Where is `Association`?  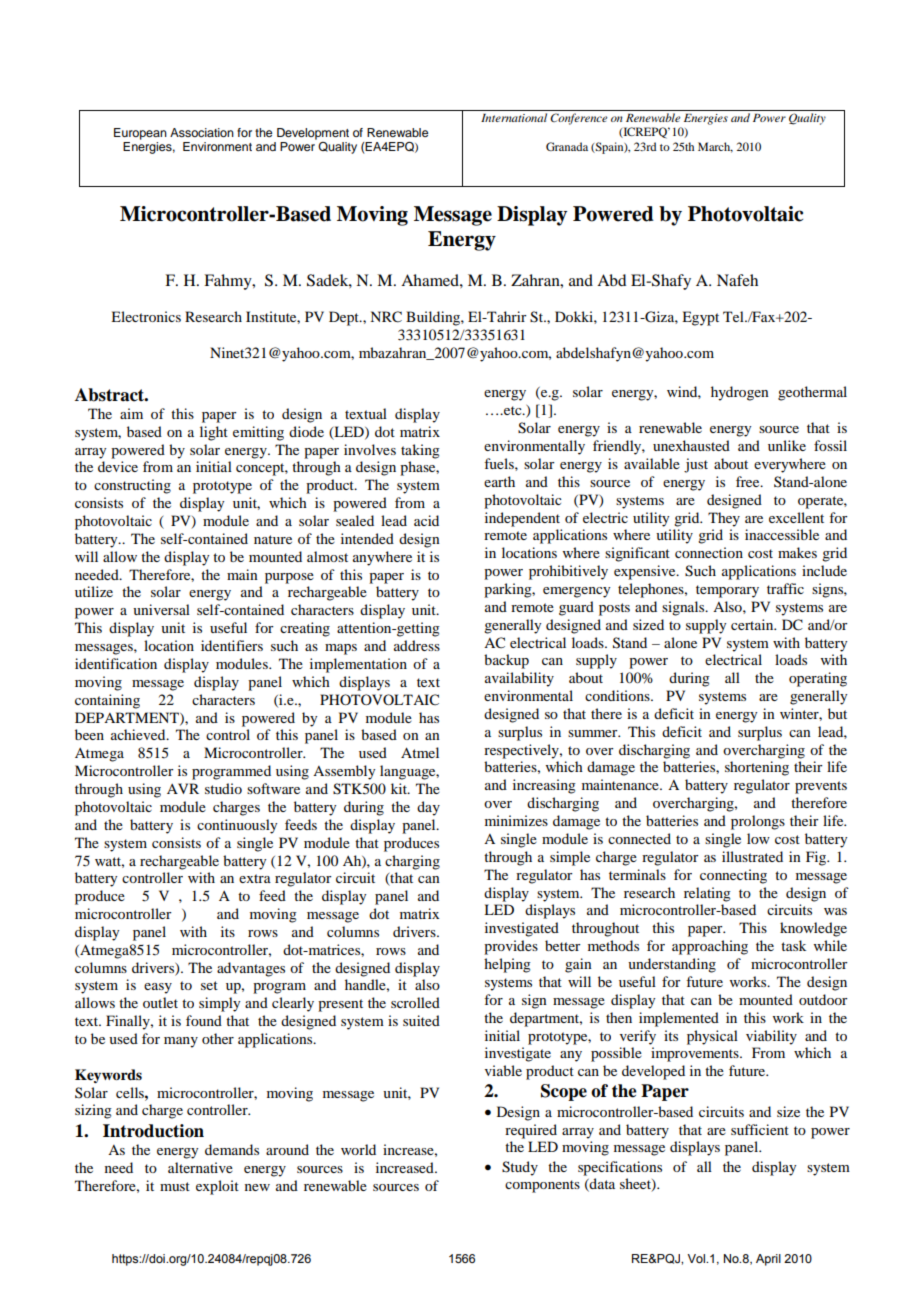
Association is located at coordinates (202, 132).
